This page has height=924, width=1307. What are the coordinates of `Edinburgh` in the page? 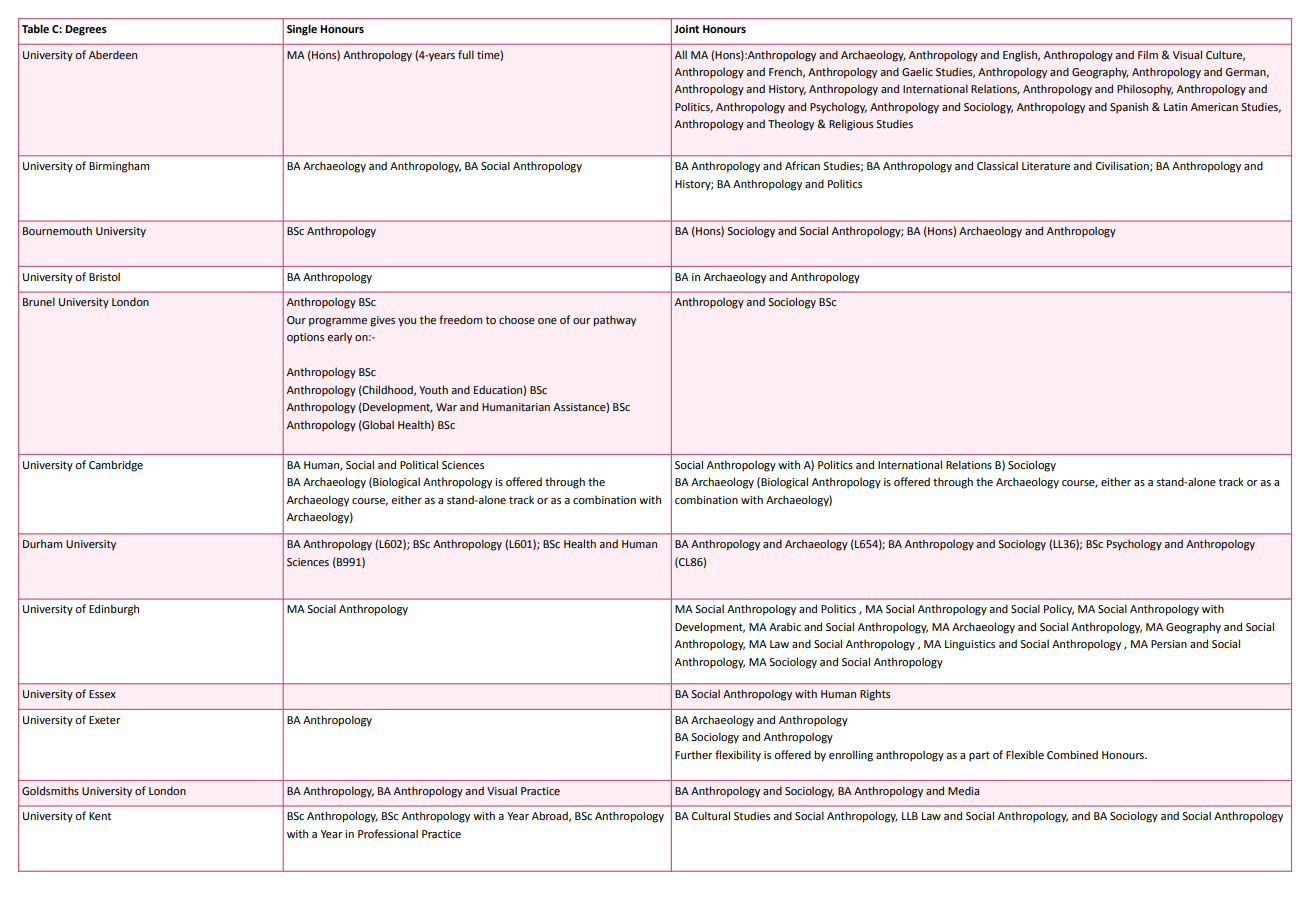 It's located at (114, 610).
